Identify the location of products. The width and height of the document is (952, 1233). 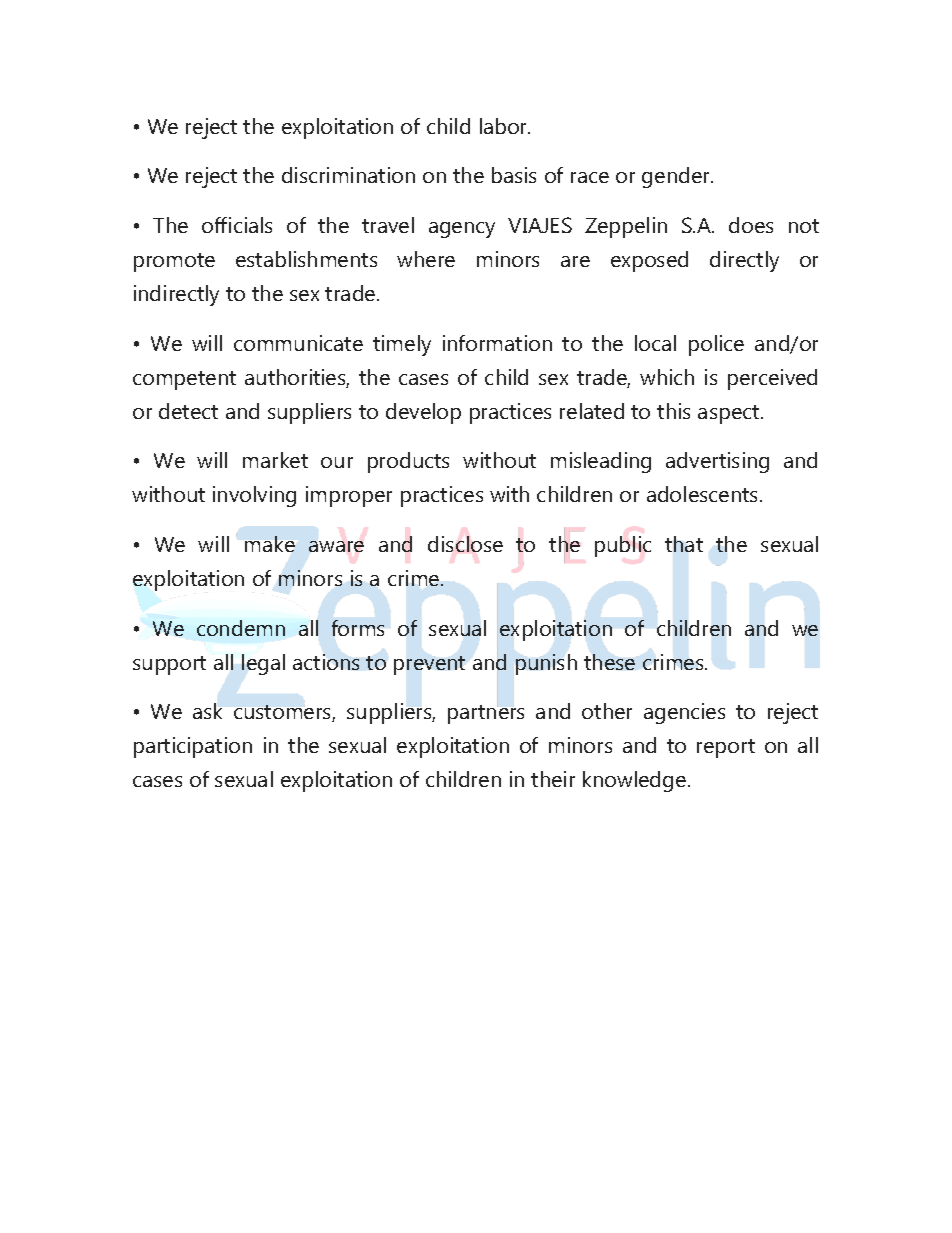
(408, 462).
